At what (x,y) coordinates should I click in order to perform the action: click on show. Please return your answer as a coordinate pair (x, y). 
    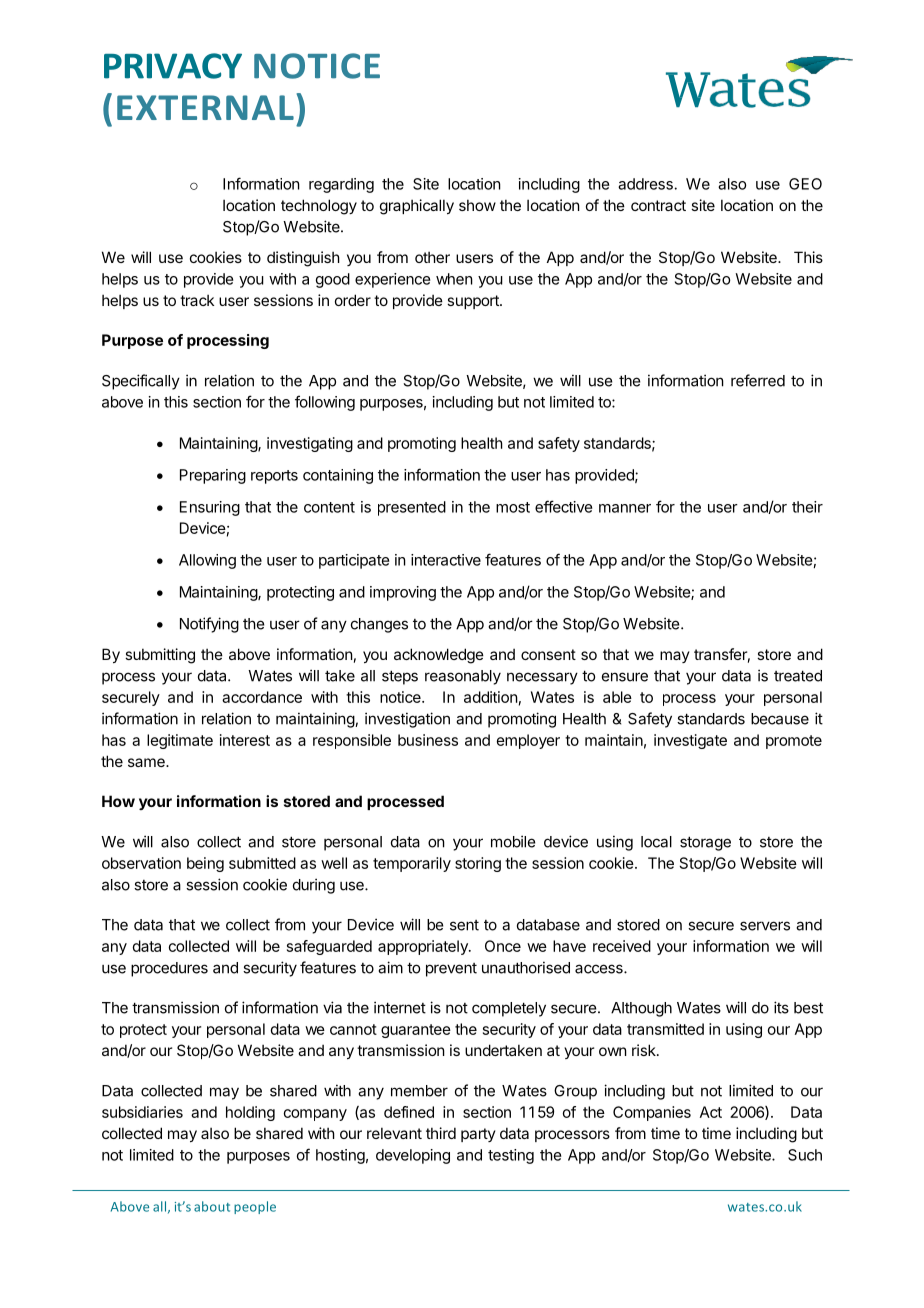
    Looking at the image, I should click on (477, 205).
